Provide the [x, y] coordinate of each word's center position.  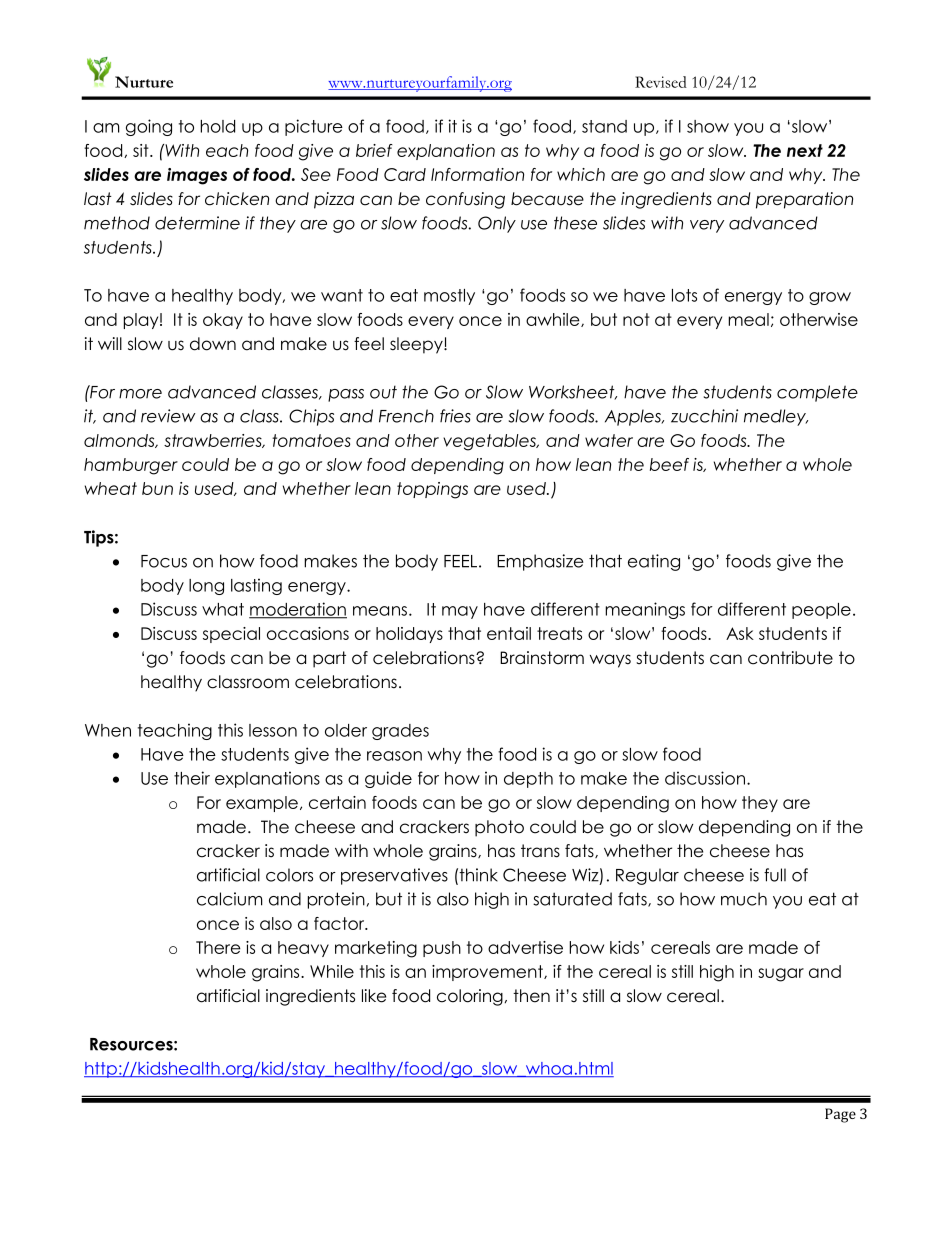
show [708, 126]
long [206, 587]
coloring [470, 997]
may [460, 612]
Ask [740, 633]
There [218, 947]
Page [840, 1115]
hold [217, 126]
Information [477, 174]
